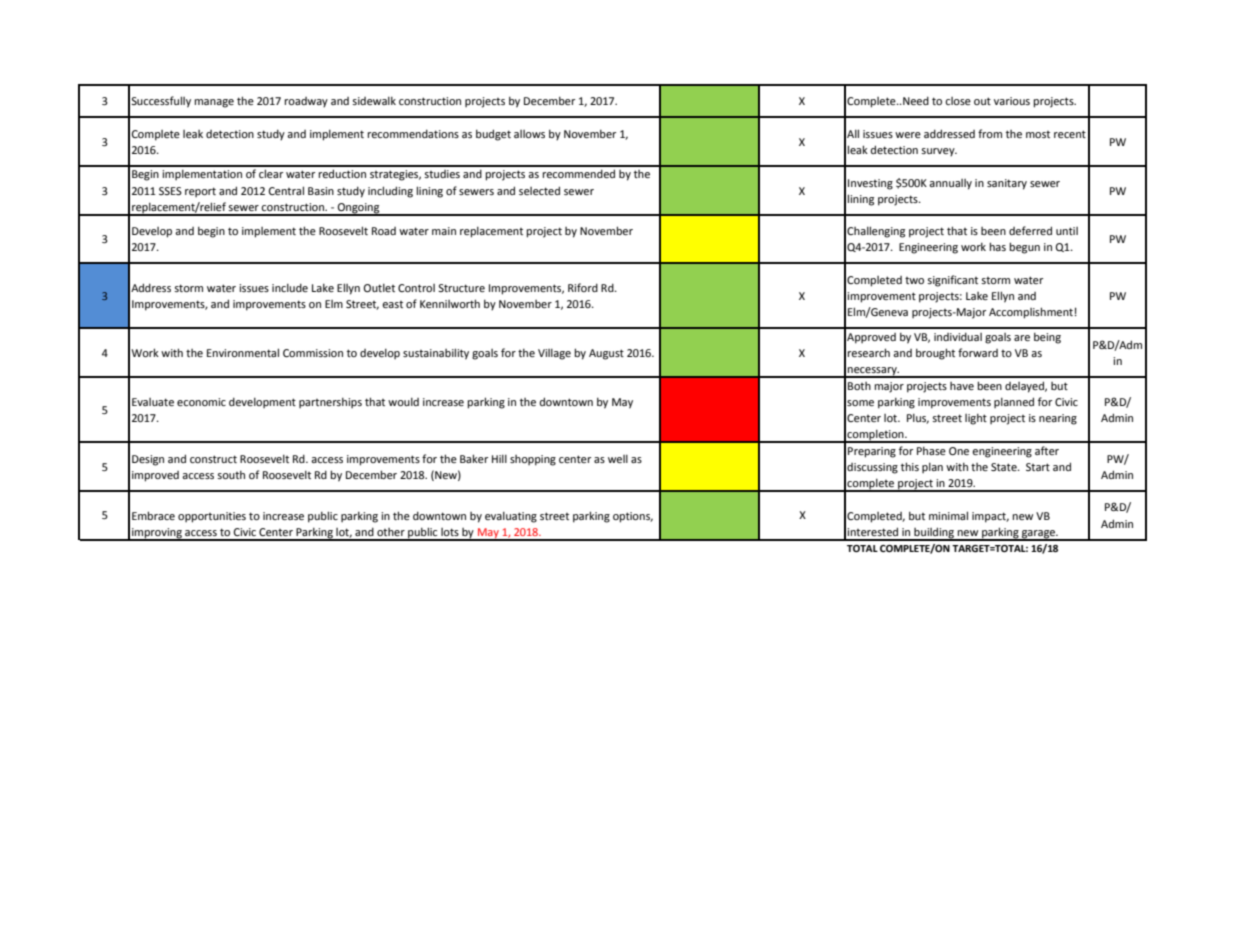  I want to click on allows, so click(529, 134).
